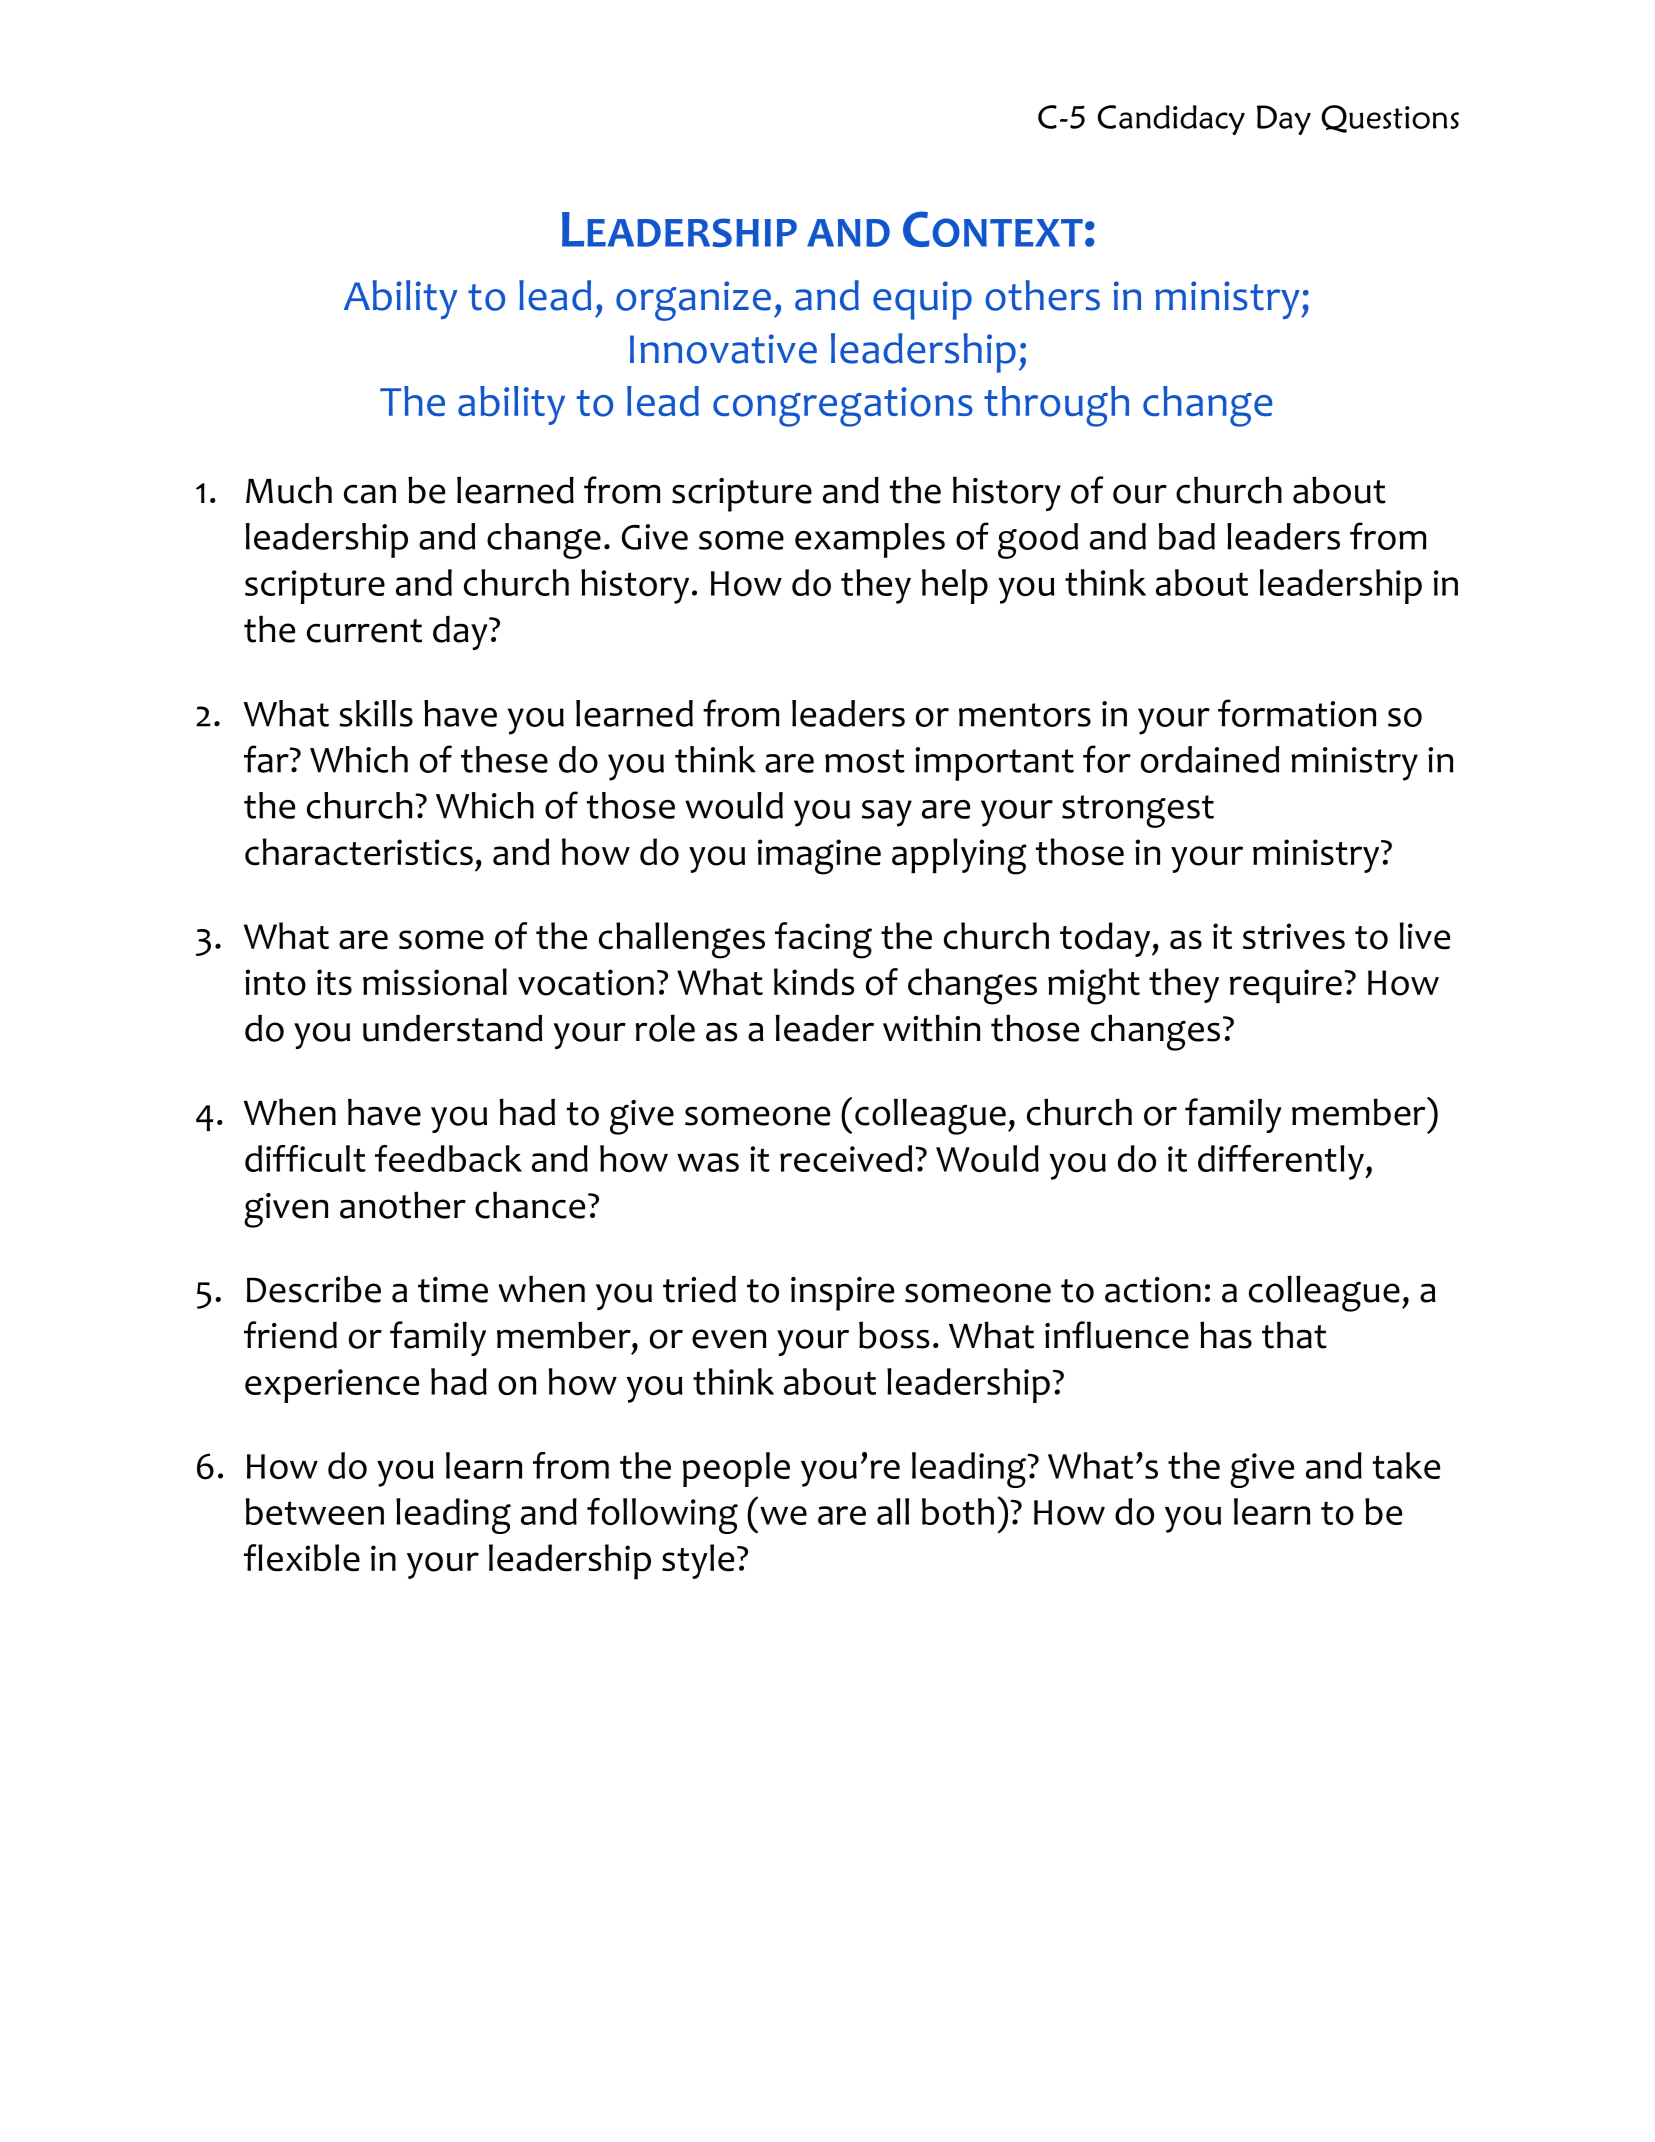 This document has width=1655, height=2142. What do you see at coordinates (1390, 119) in the document?
I see `Questions` at bounding box center [1390, 119].
